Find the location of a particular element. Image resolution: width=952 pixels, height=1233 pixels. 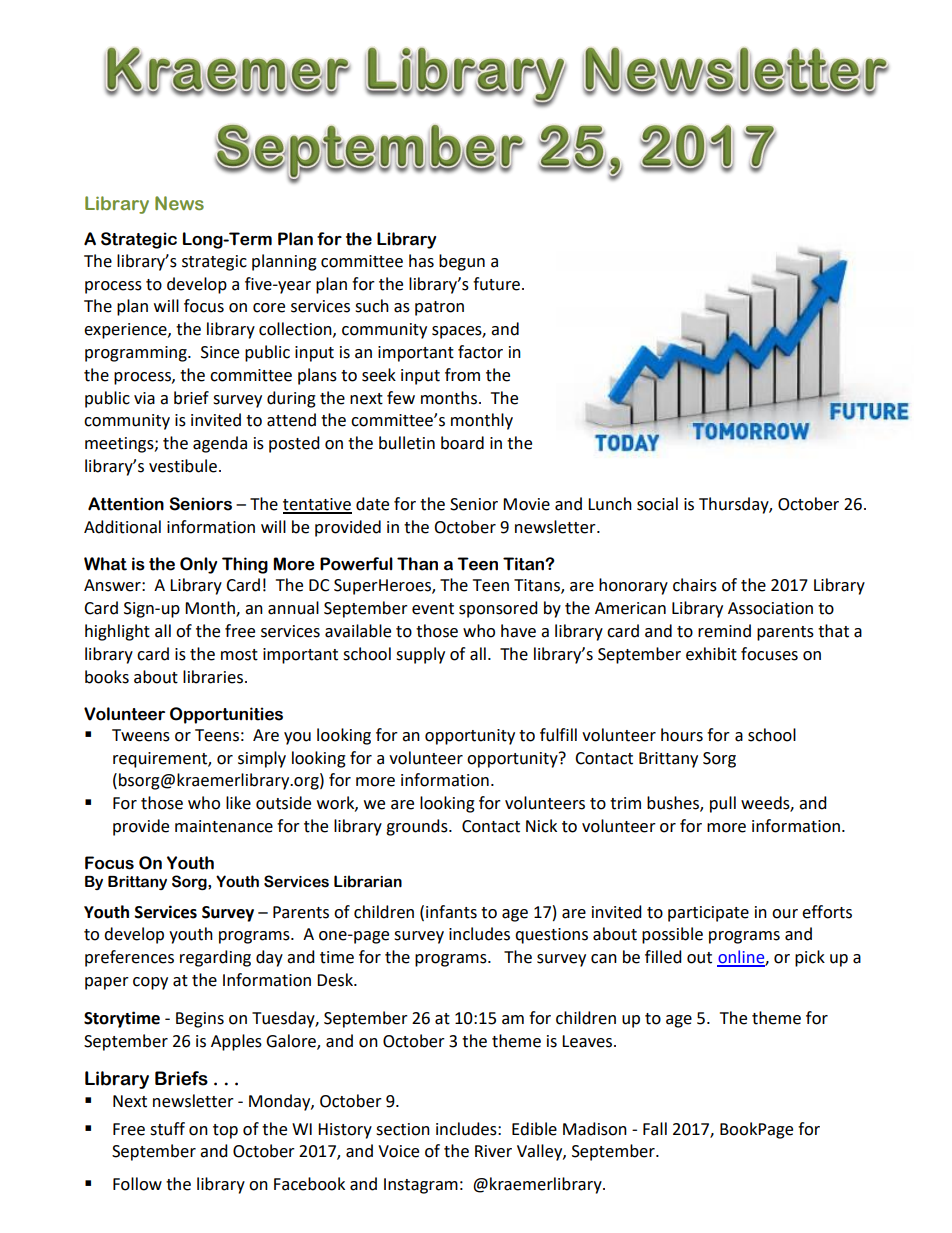

hours is located at coordinates (682, 735).
